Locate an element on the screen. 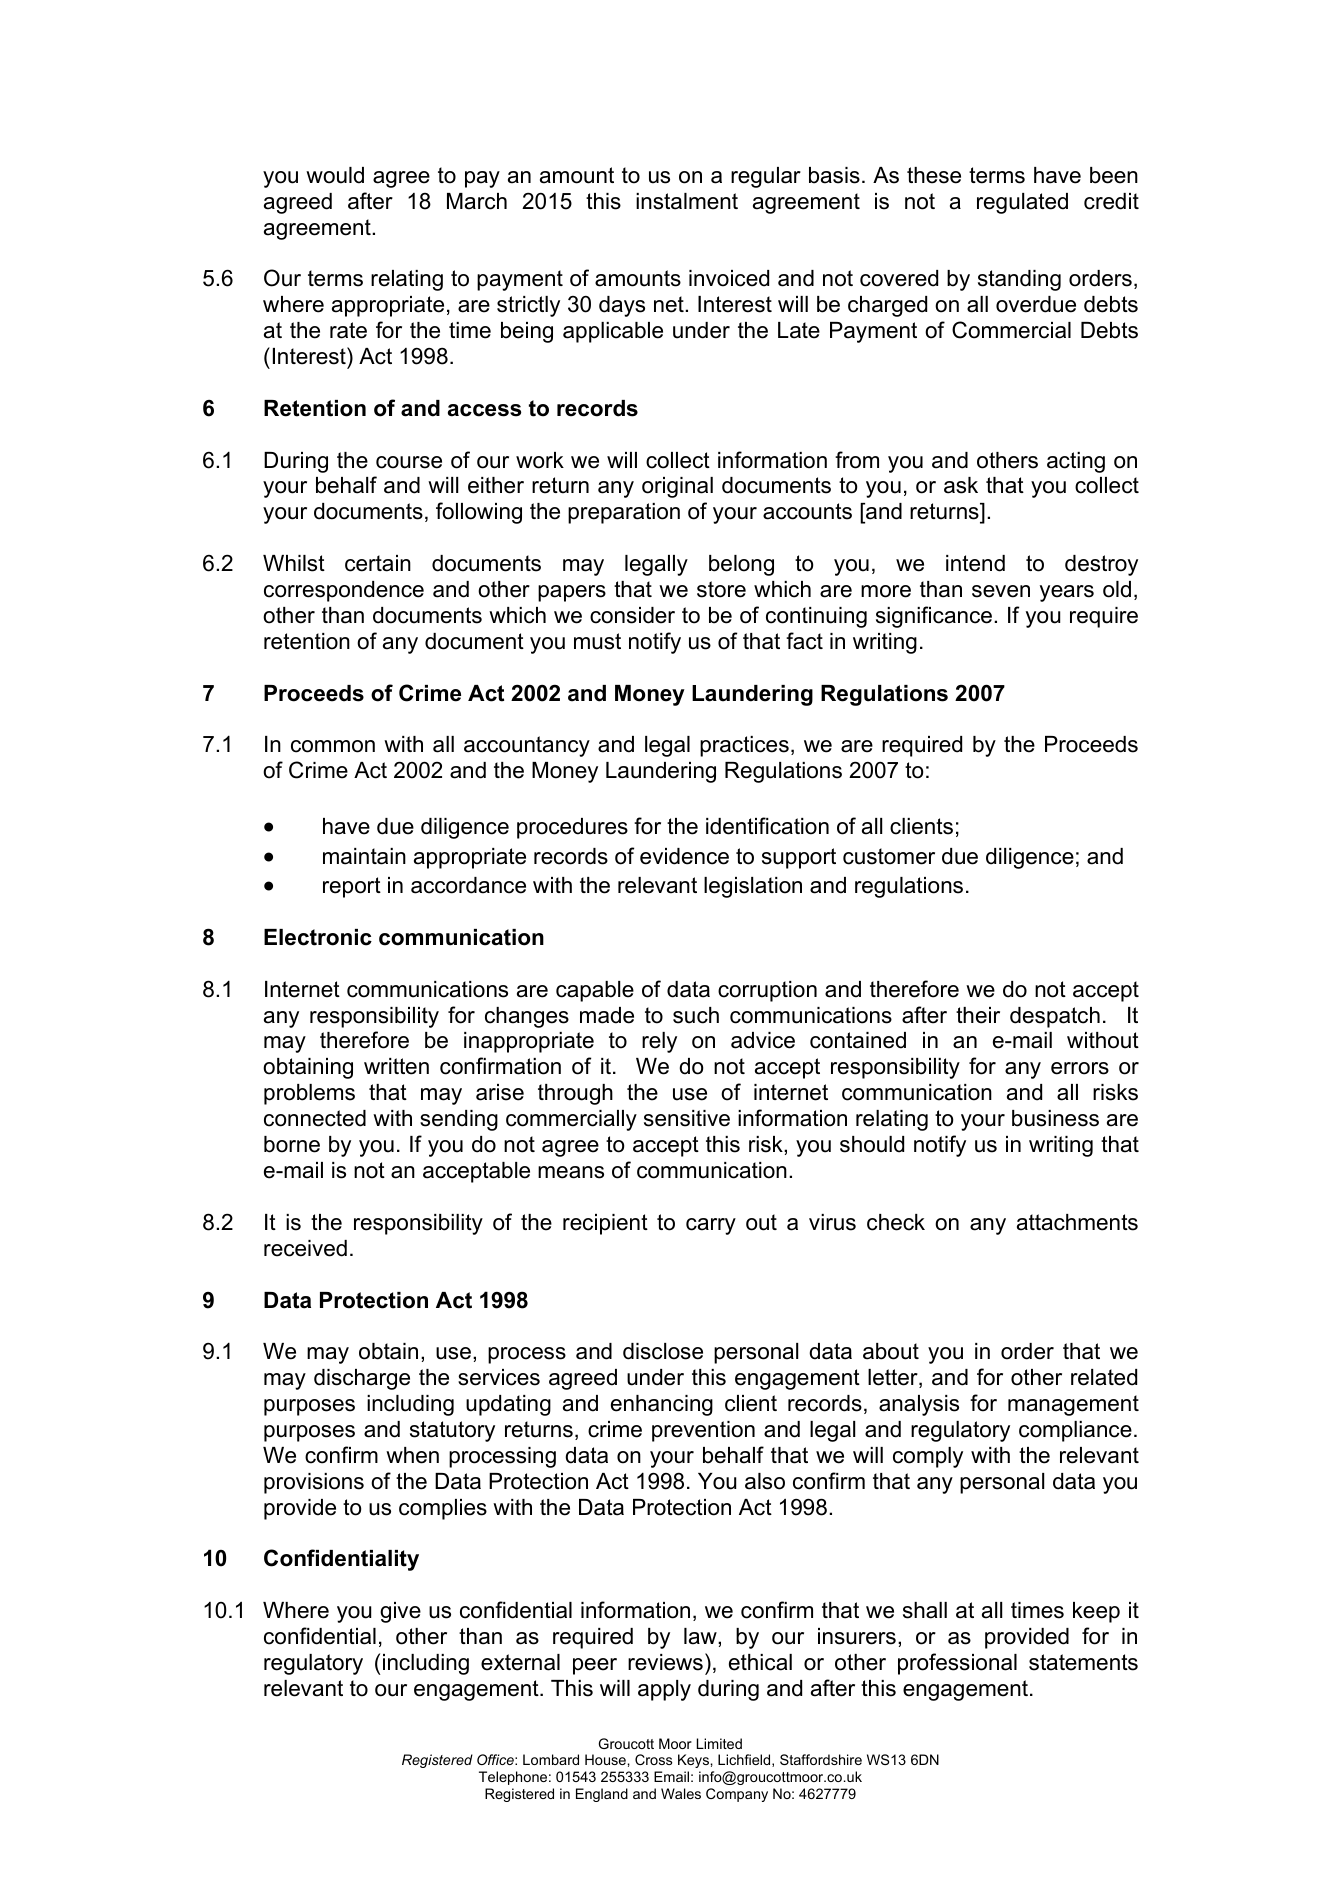 The image size is (1341, 1895). instalment is located at coordinates (687, 201).
